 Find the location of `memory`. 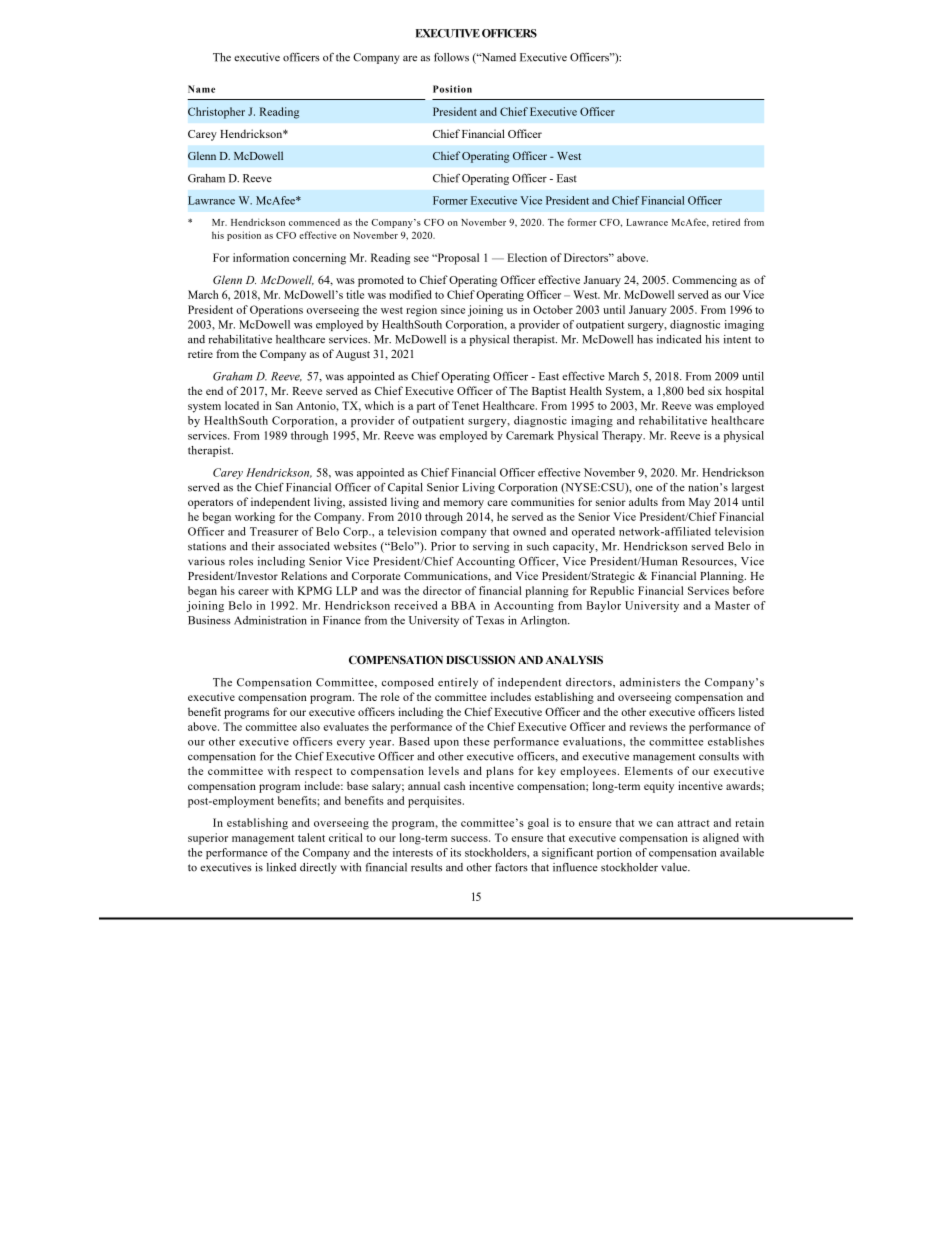

memory is located at coordinates (464, 504).
